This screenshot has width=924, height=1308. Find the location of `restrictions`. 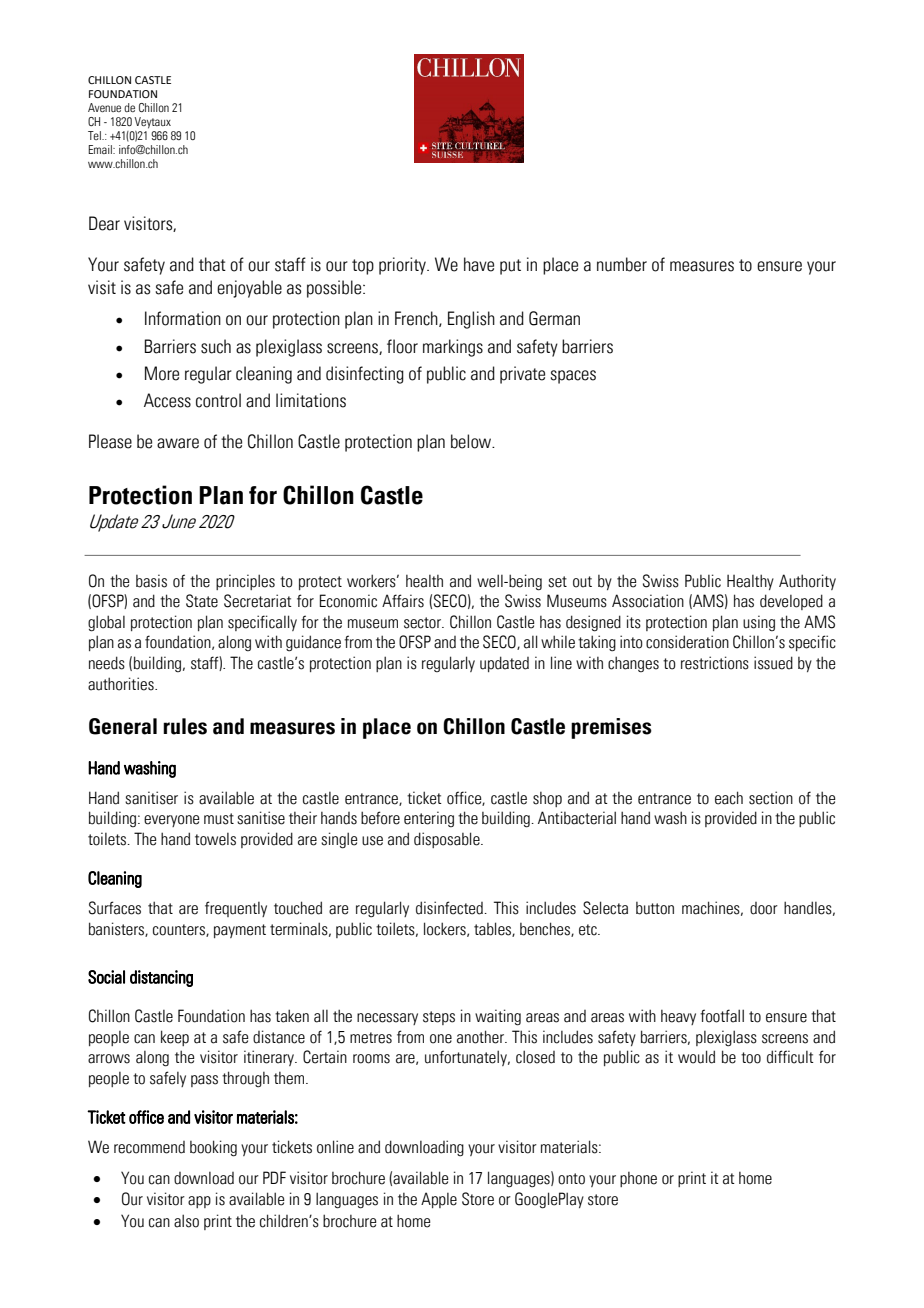

restrictions is located at coordinates (715, 663).
